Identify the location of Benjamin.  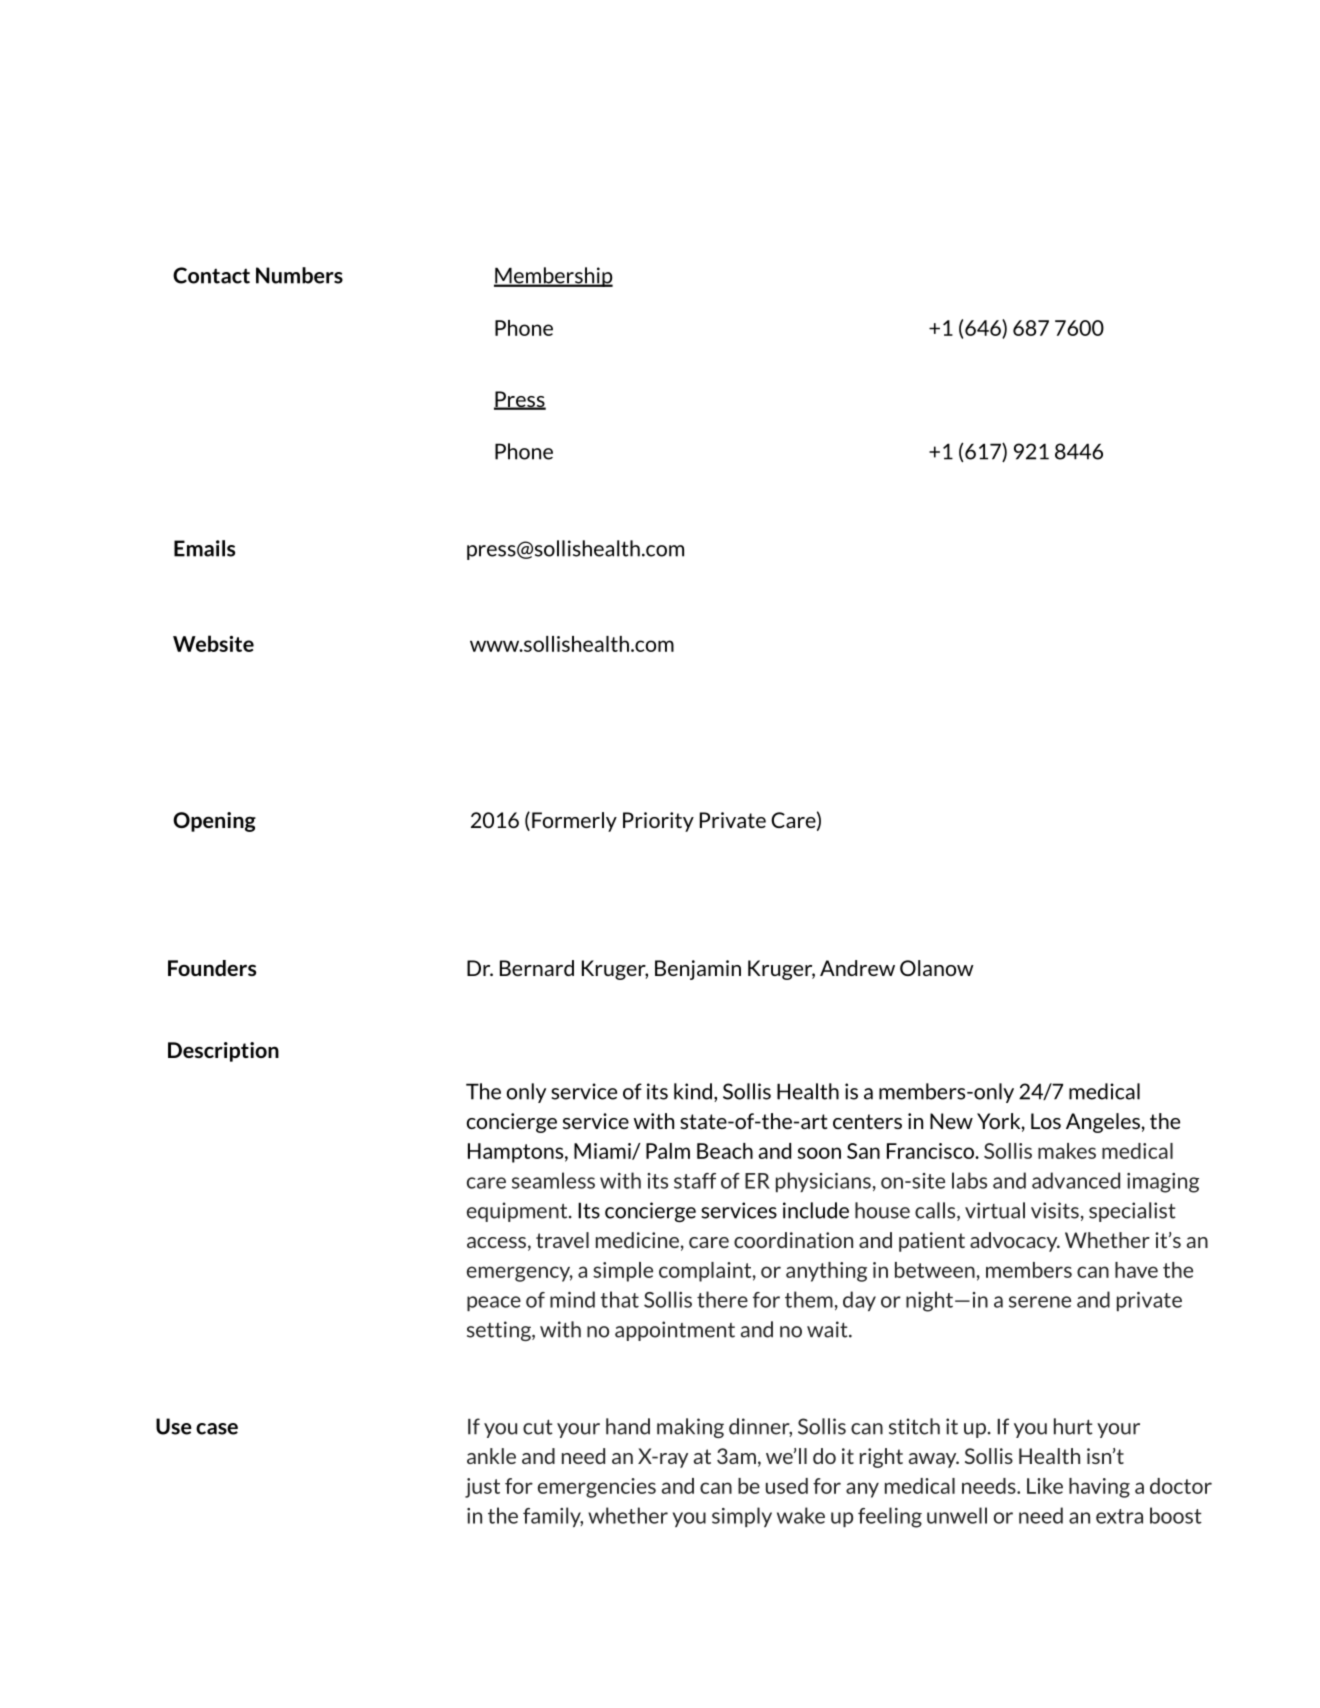
(698, 970).
